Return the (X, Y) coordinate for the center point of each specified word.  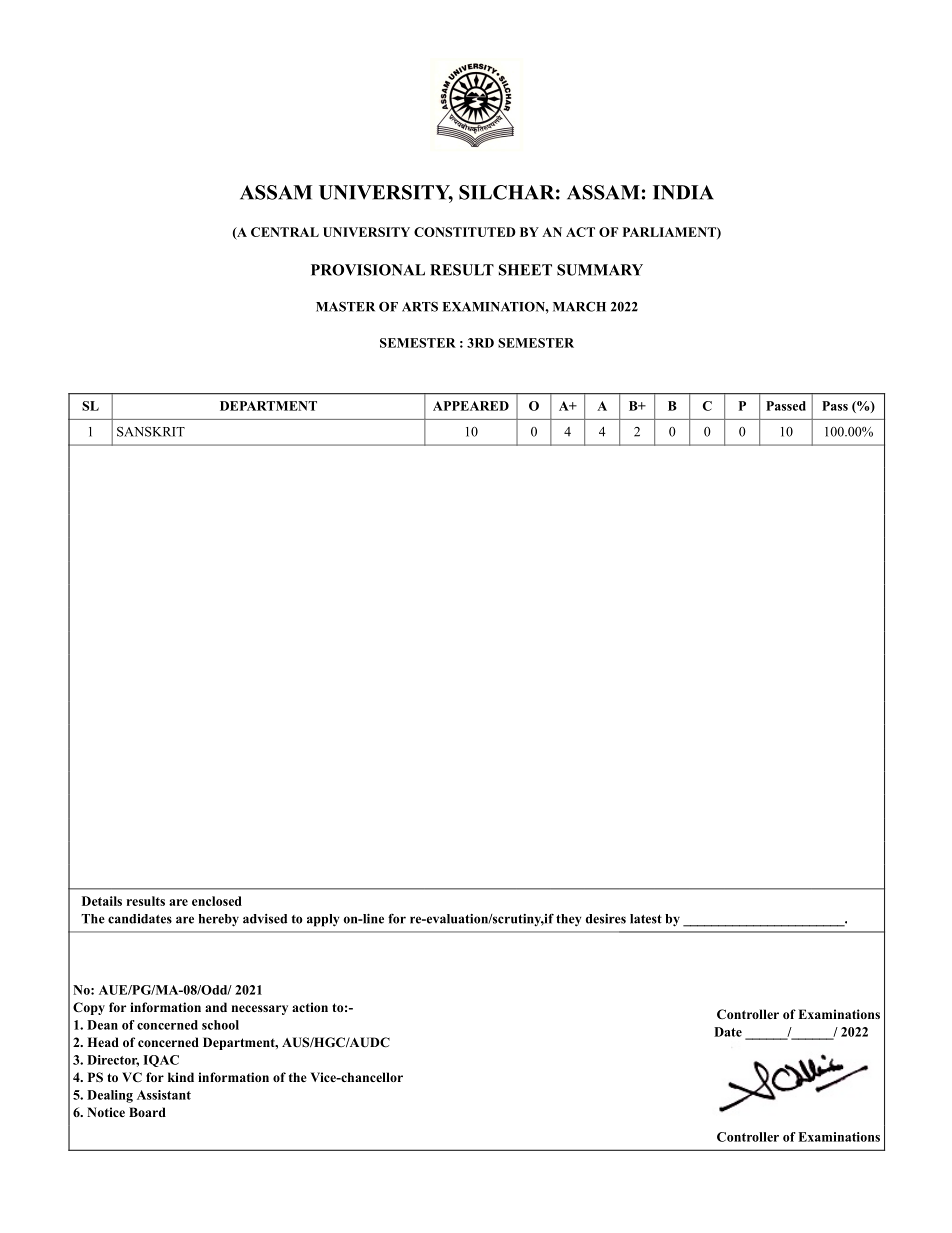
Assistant (164, 1095)
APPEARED (471, 406)
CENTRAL (285, 232)
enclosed (217, 901)
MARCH (579, 306)
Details (102, 901)
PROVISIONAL (368, 270)
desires (606, 919)
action (310, 1007)
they (568, 920)
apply (323, 920)
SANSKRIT (151, 432)
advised (265, 919)
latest (646, 919)
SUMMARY (600, 270)
